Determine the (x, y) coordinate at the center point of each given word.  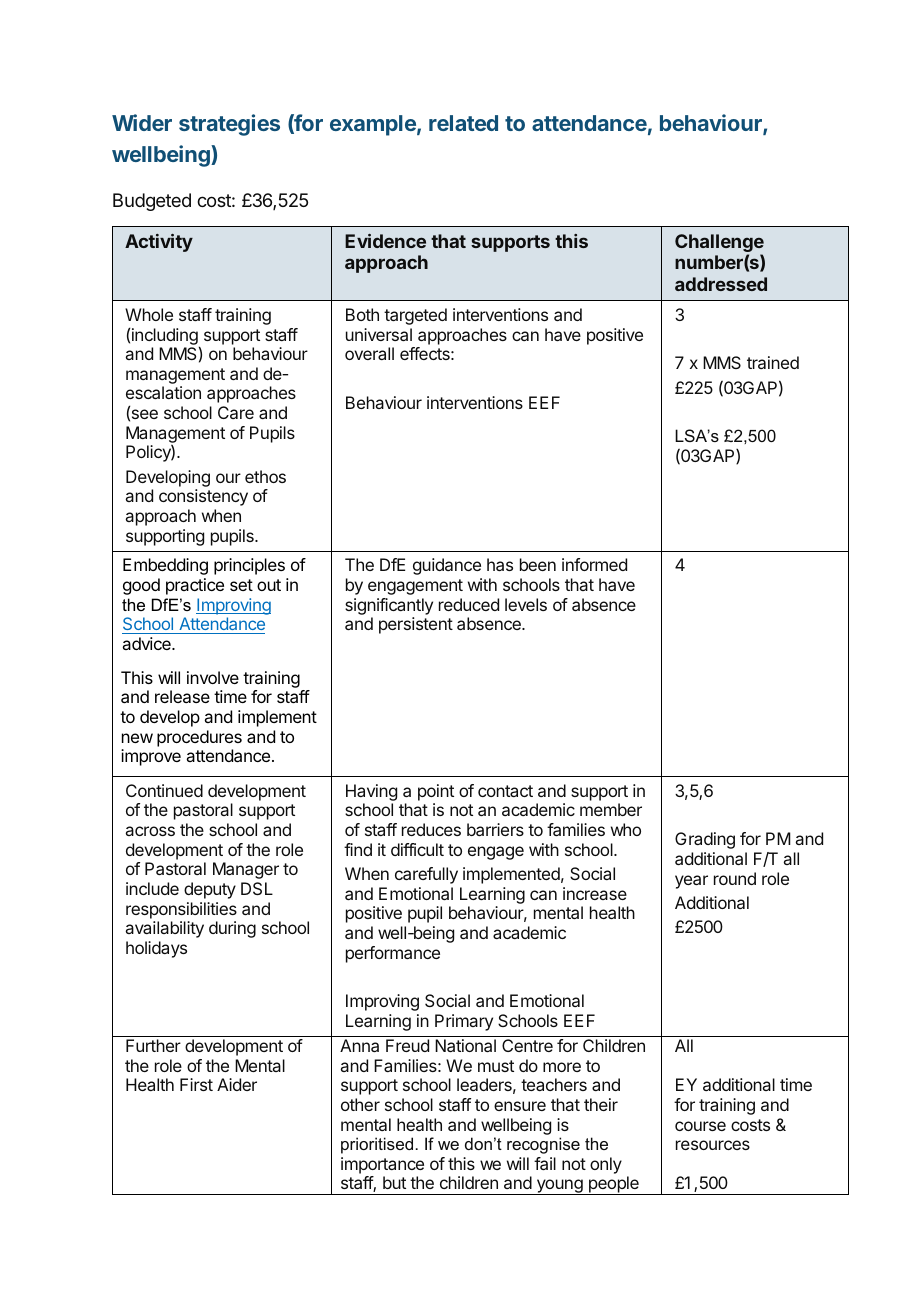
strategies (229, 125)
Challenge (719, 244)
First (196, 1084)
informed (594, 564)
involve (213, 677)
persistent (416, 625)
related (463, 123)
